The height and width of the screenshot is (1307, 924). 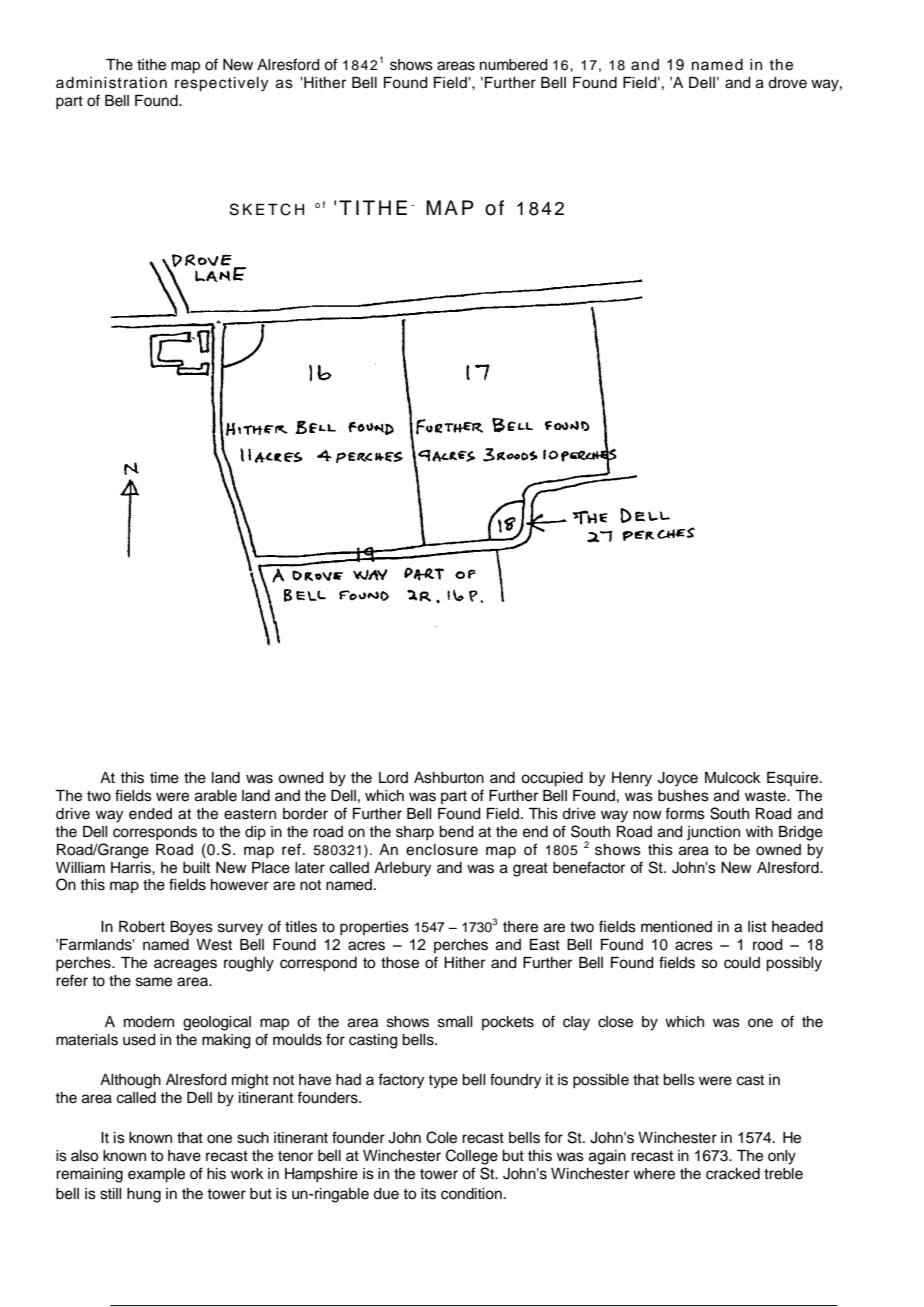 I want to click on forms, so click(x=685, y=813).
